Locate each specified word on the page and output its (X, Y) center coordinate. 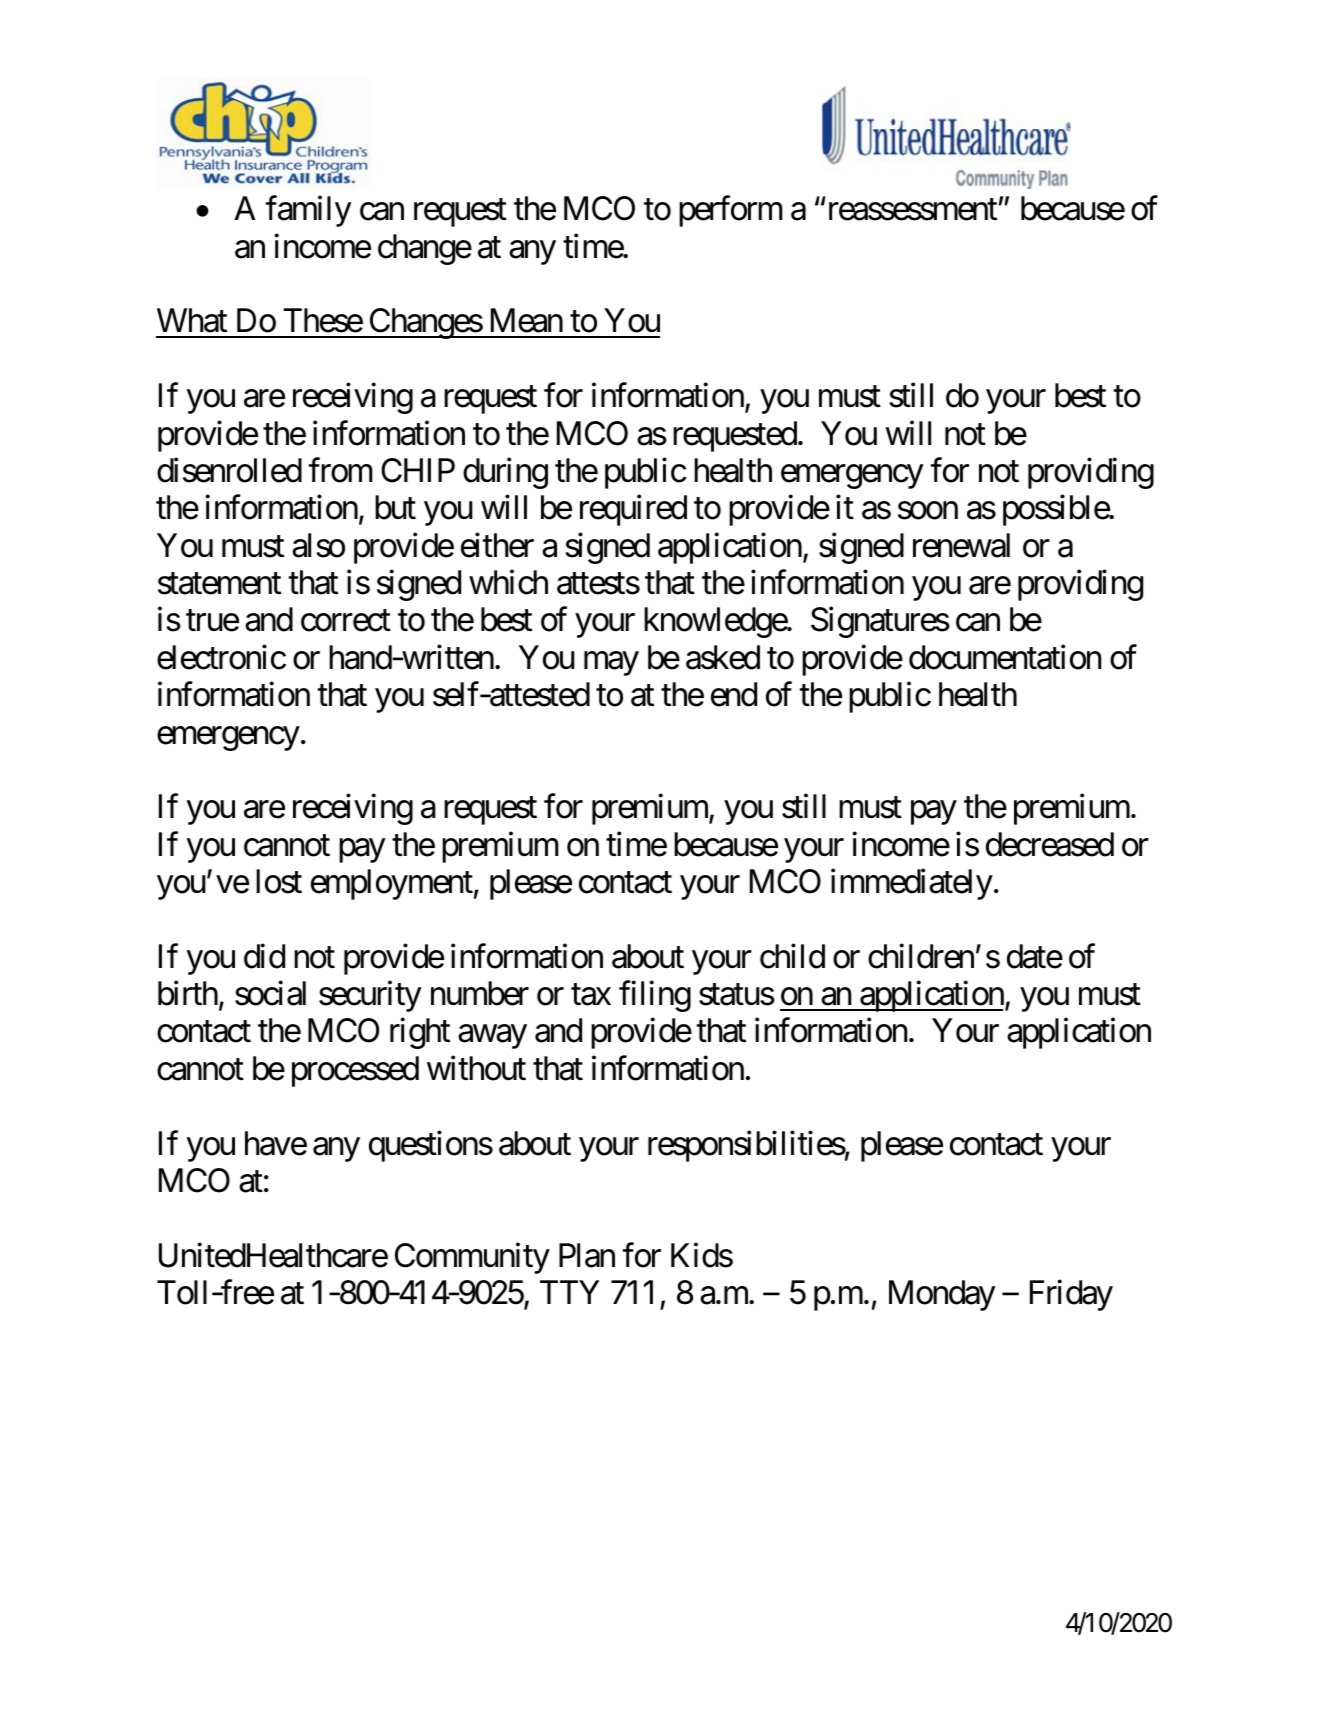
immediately (912, 884)
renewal (961, 545)
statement (219, 584)
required (633, 510)
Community (472, 1258)
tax (591, 995)
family (309, 211)
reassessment (913, 210)
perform (731, 211)
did (264, 956)
